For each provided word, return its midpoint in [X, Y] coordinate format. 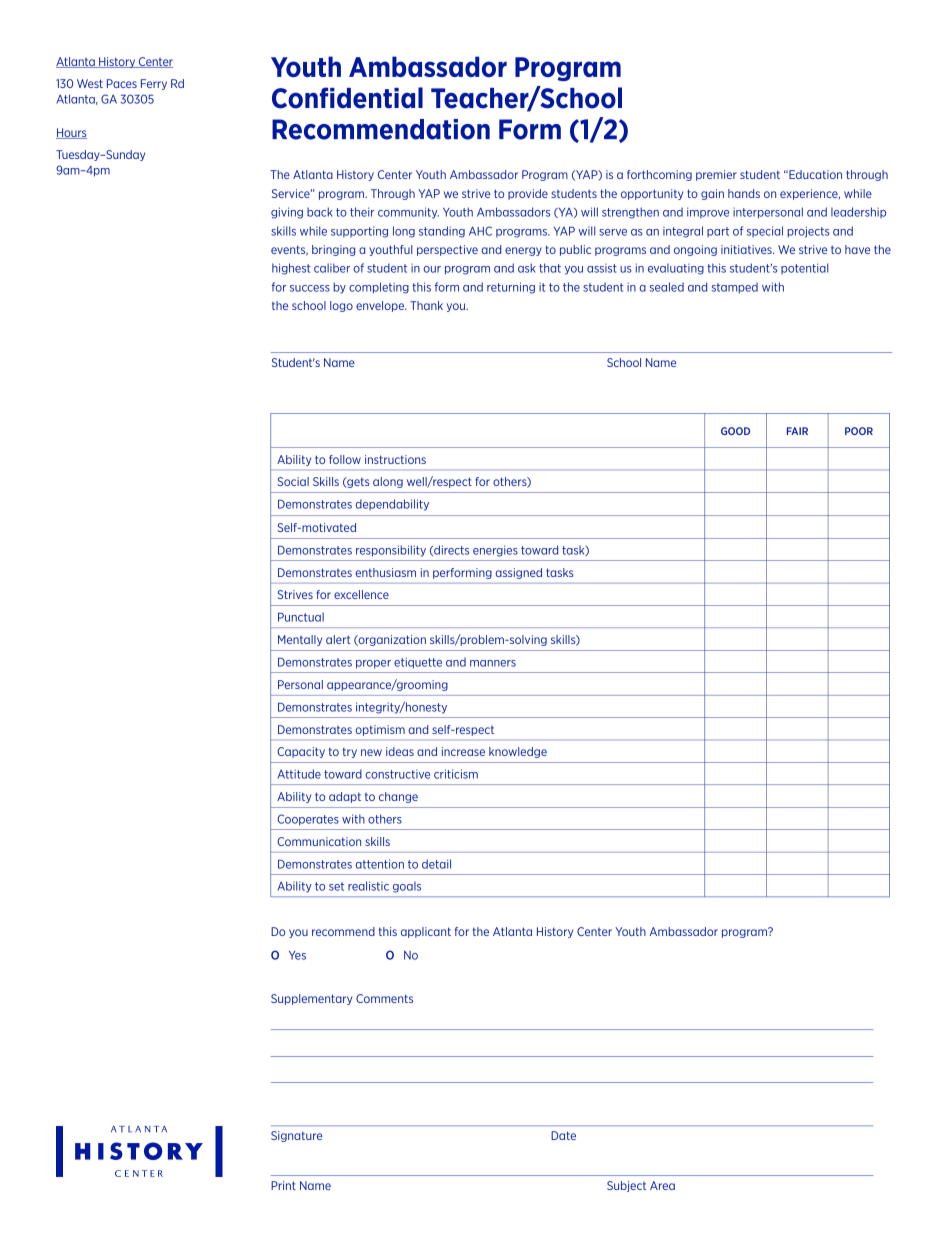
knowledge [518, 752]
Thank [426, 305]
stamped [734, 288]
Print [283, 1185]
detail [436, 864]
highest [291, 269]
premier [716, 175]
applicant [426, 932]
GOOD [735, 431]
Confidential [347, 98]
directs [450, 550]
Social [293, 481]
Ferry [154, 84]
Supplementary [311, 999]
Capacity [301, 752]
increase [463, 751]
